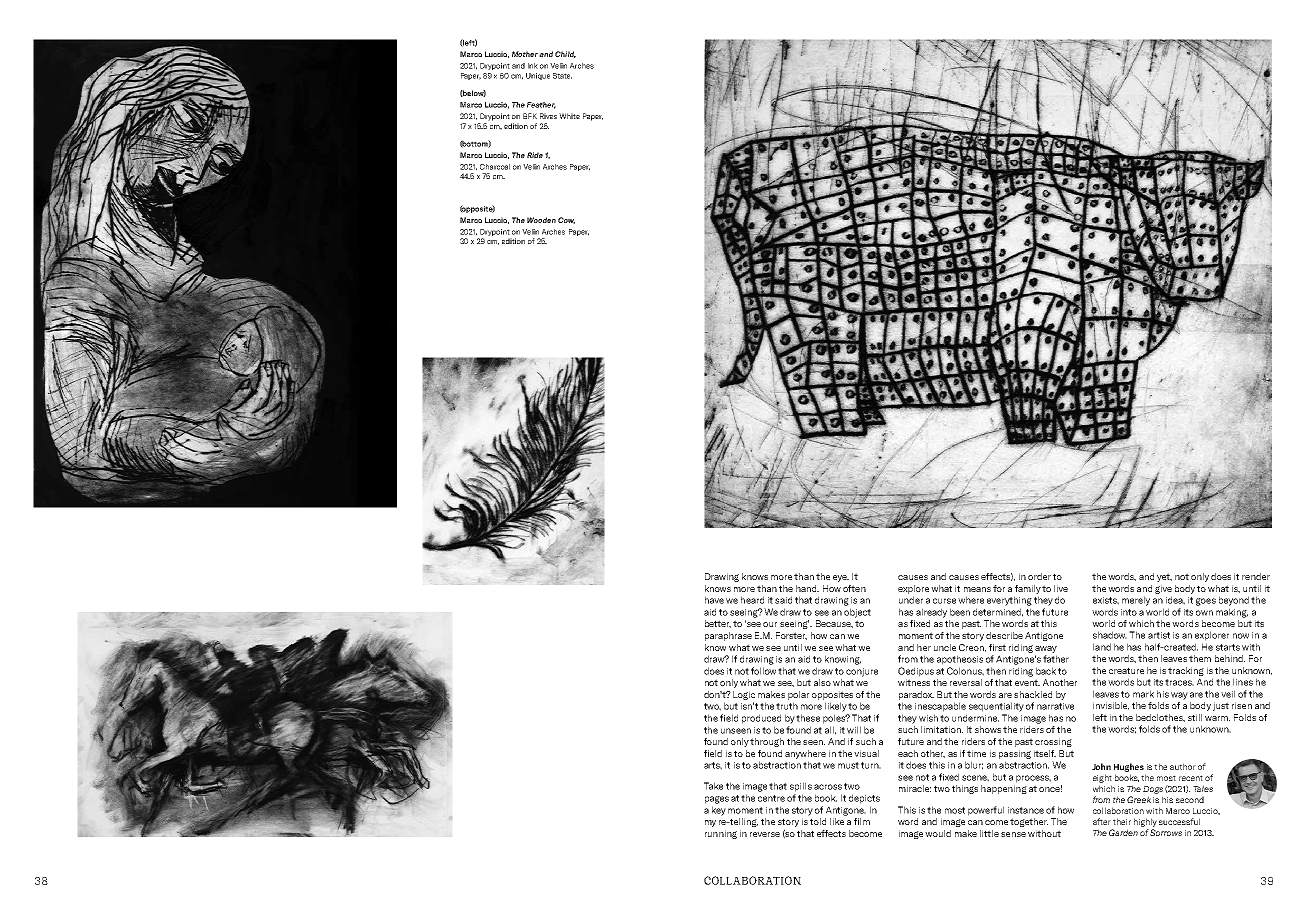  What do you see at coordinates (1256, 576) in the page?
I see `render` at bounding box center [1256, 576].
